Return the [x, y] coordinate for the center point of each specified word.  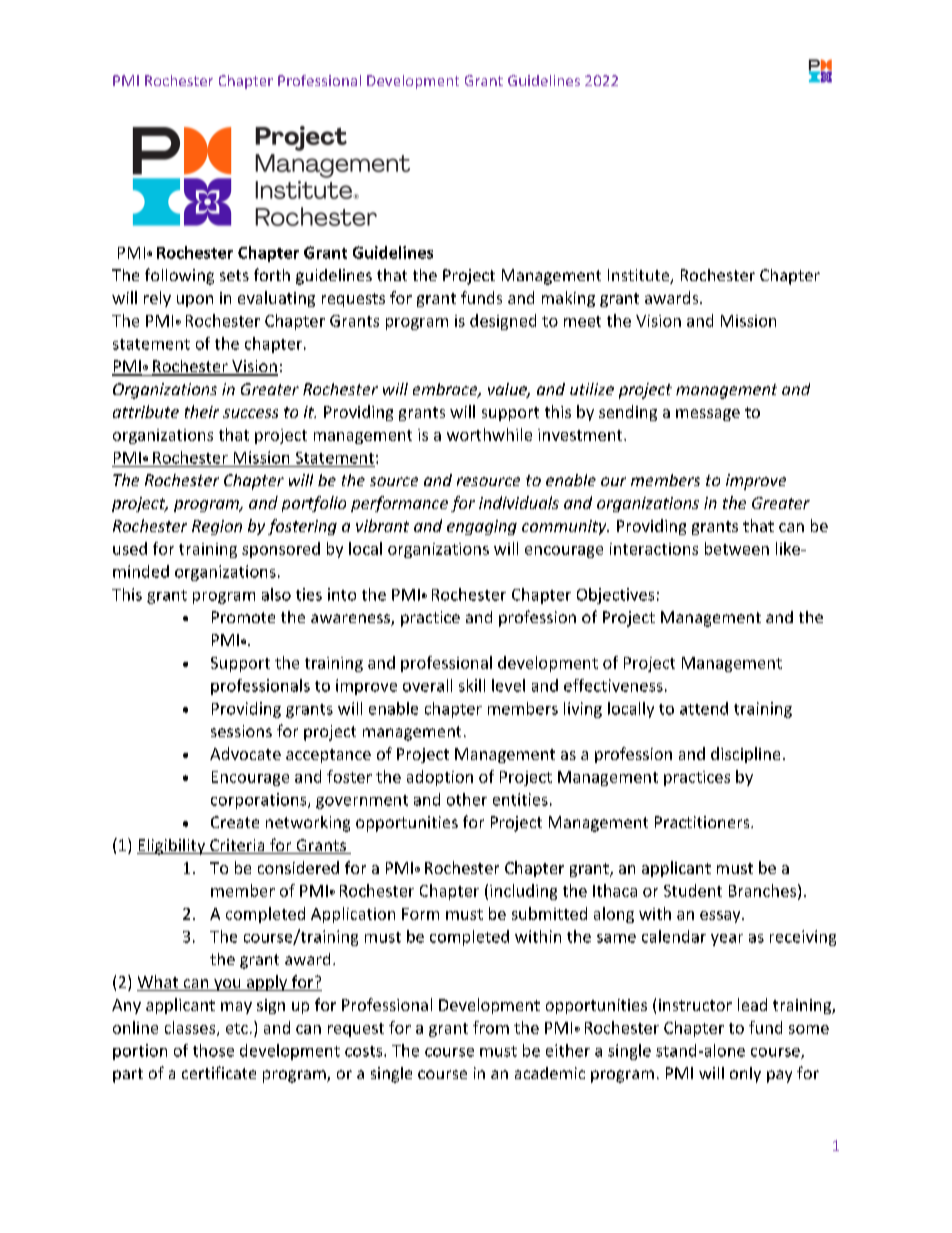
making [568, 299]
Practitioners [703, 822]
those [213, 1050]
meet [582, 321]
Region [217, 527]
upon [195, 301]
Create [235, 822]
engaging [482, 527]
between [737, 548]
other [467, 799]
